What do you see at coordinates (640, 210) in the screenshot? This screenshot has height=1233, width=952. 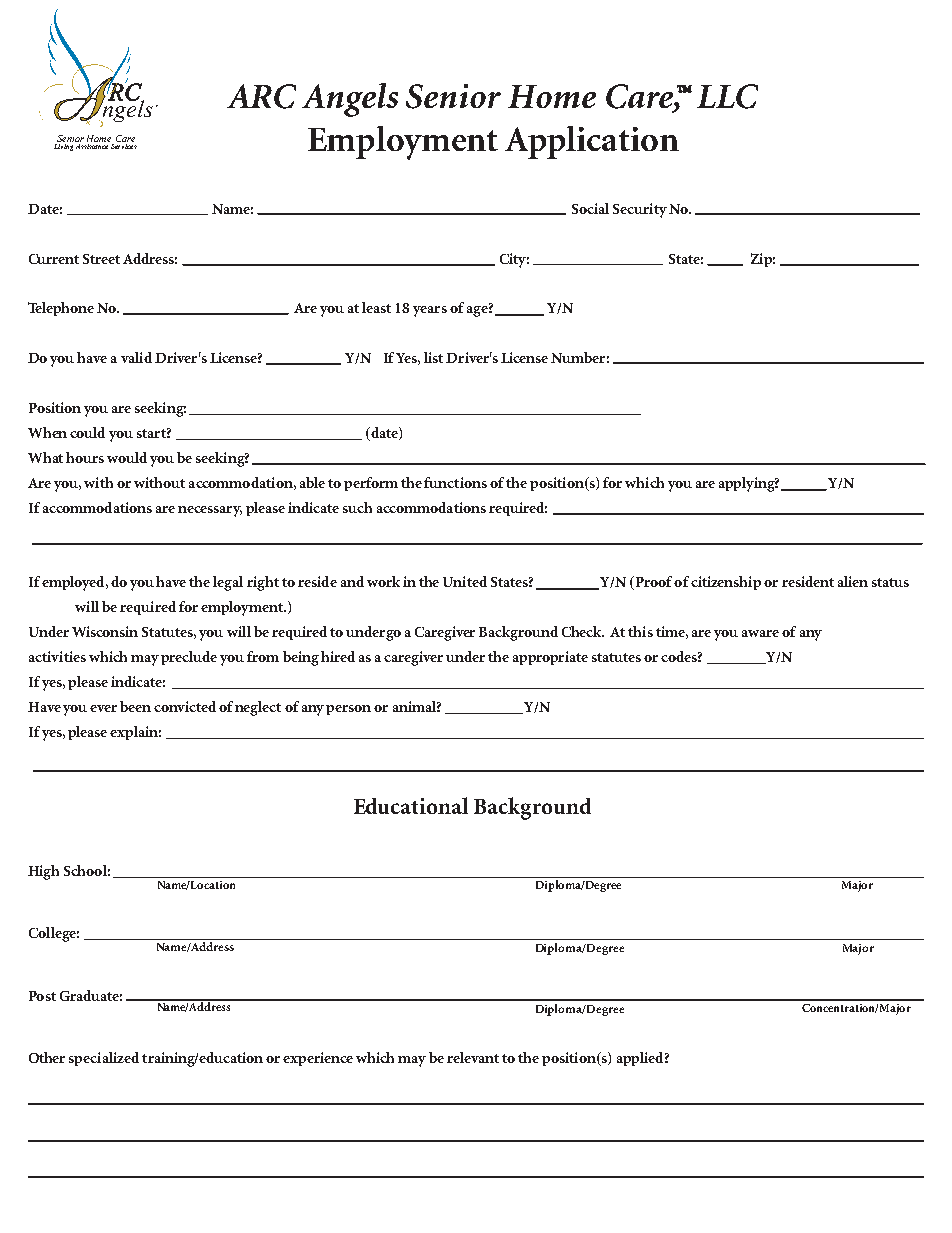 I see `Security` at bounding box center [640, 210].
